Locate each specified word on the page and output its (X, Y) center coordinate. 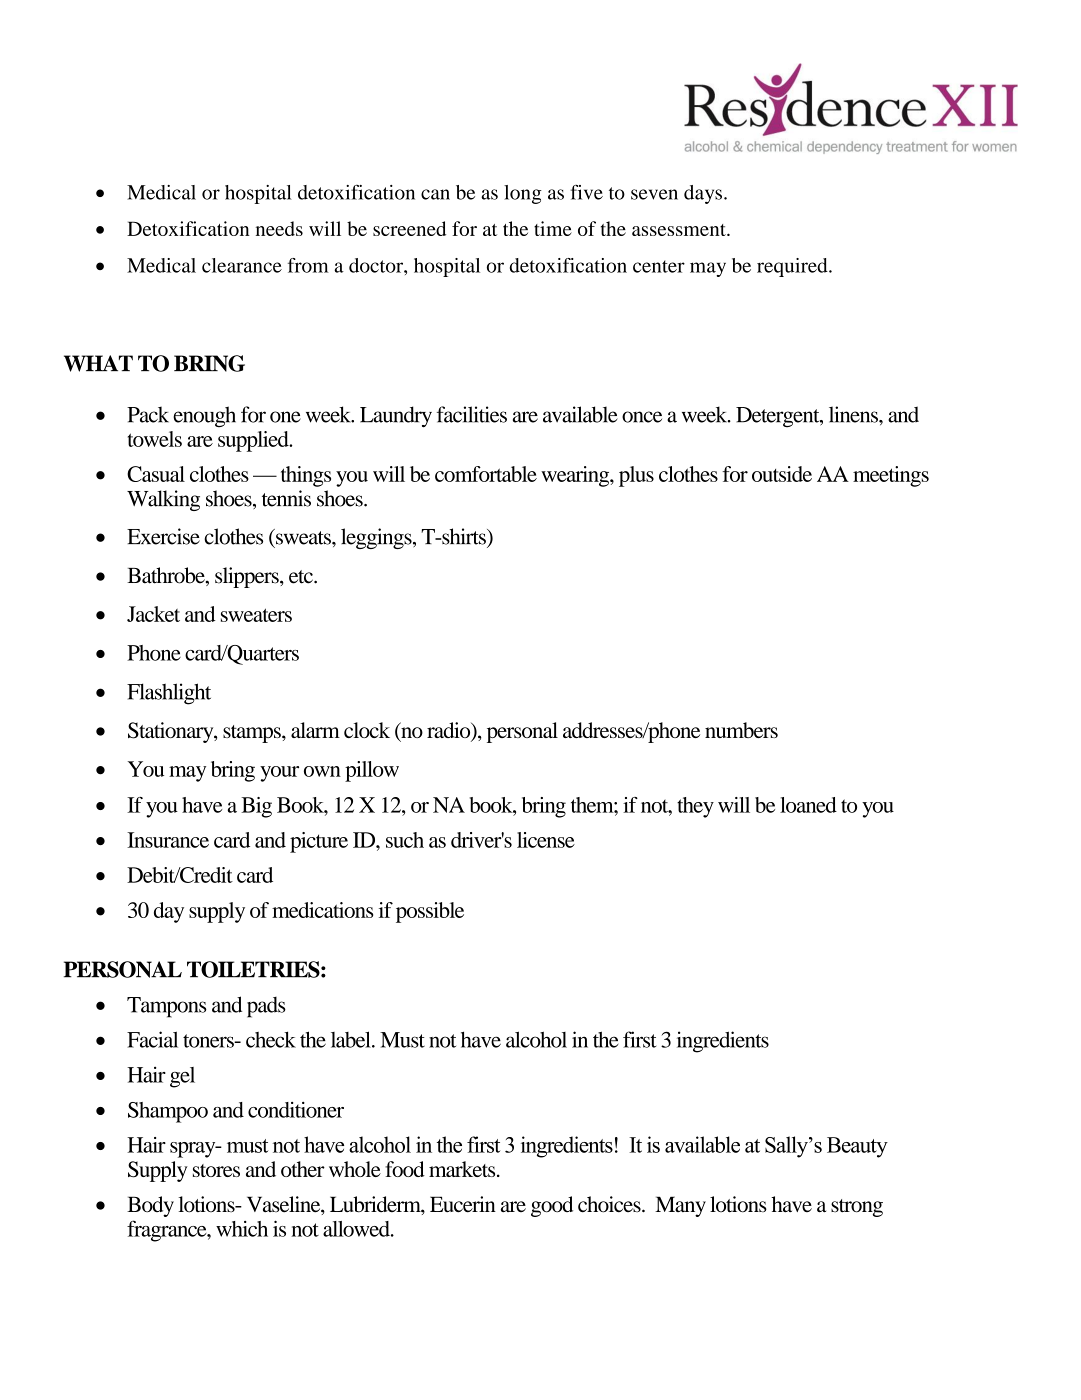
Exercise (163, 536)
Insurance (168, 840)
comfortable (486, 474)
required (793, 267)
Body (150, 1206)
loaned (808, 805)
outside (782, 474)
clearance (242, 265)
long (523, 194)
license (546, 840)
